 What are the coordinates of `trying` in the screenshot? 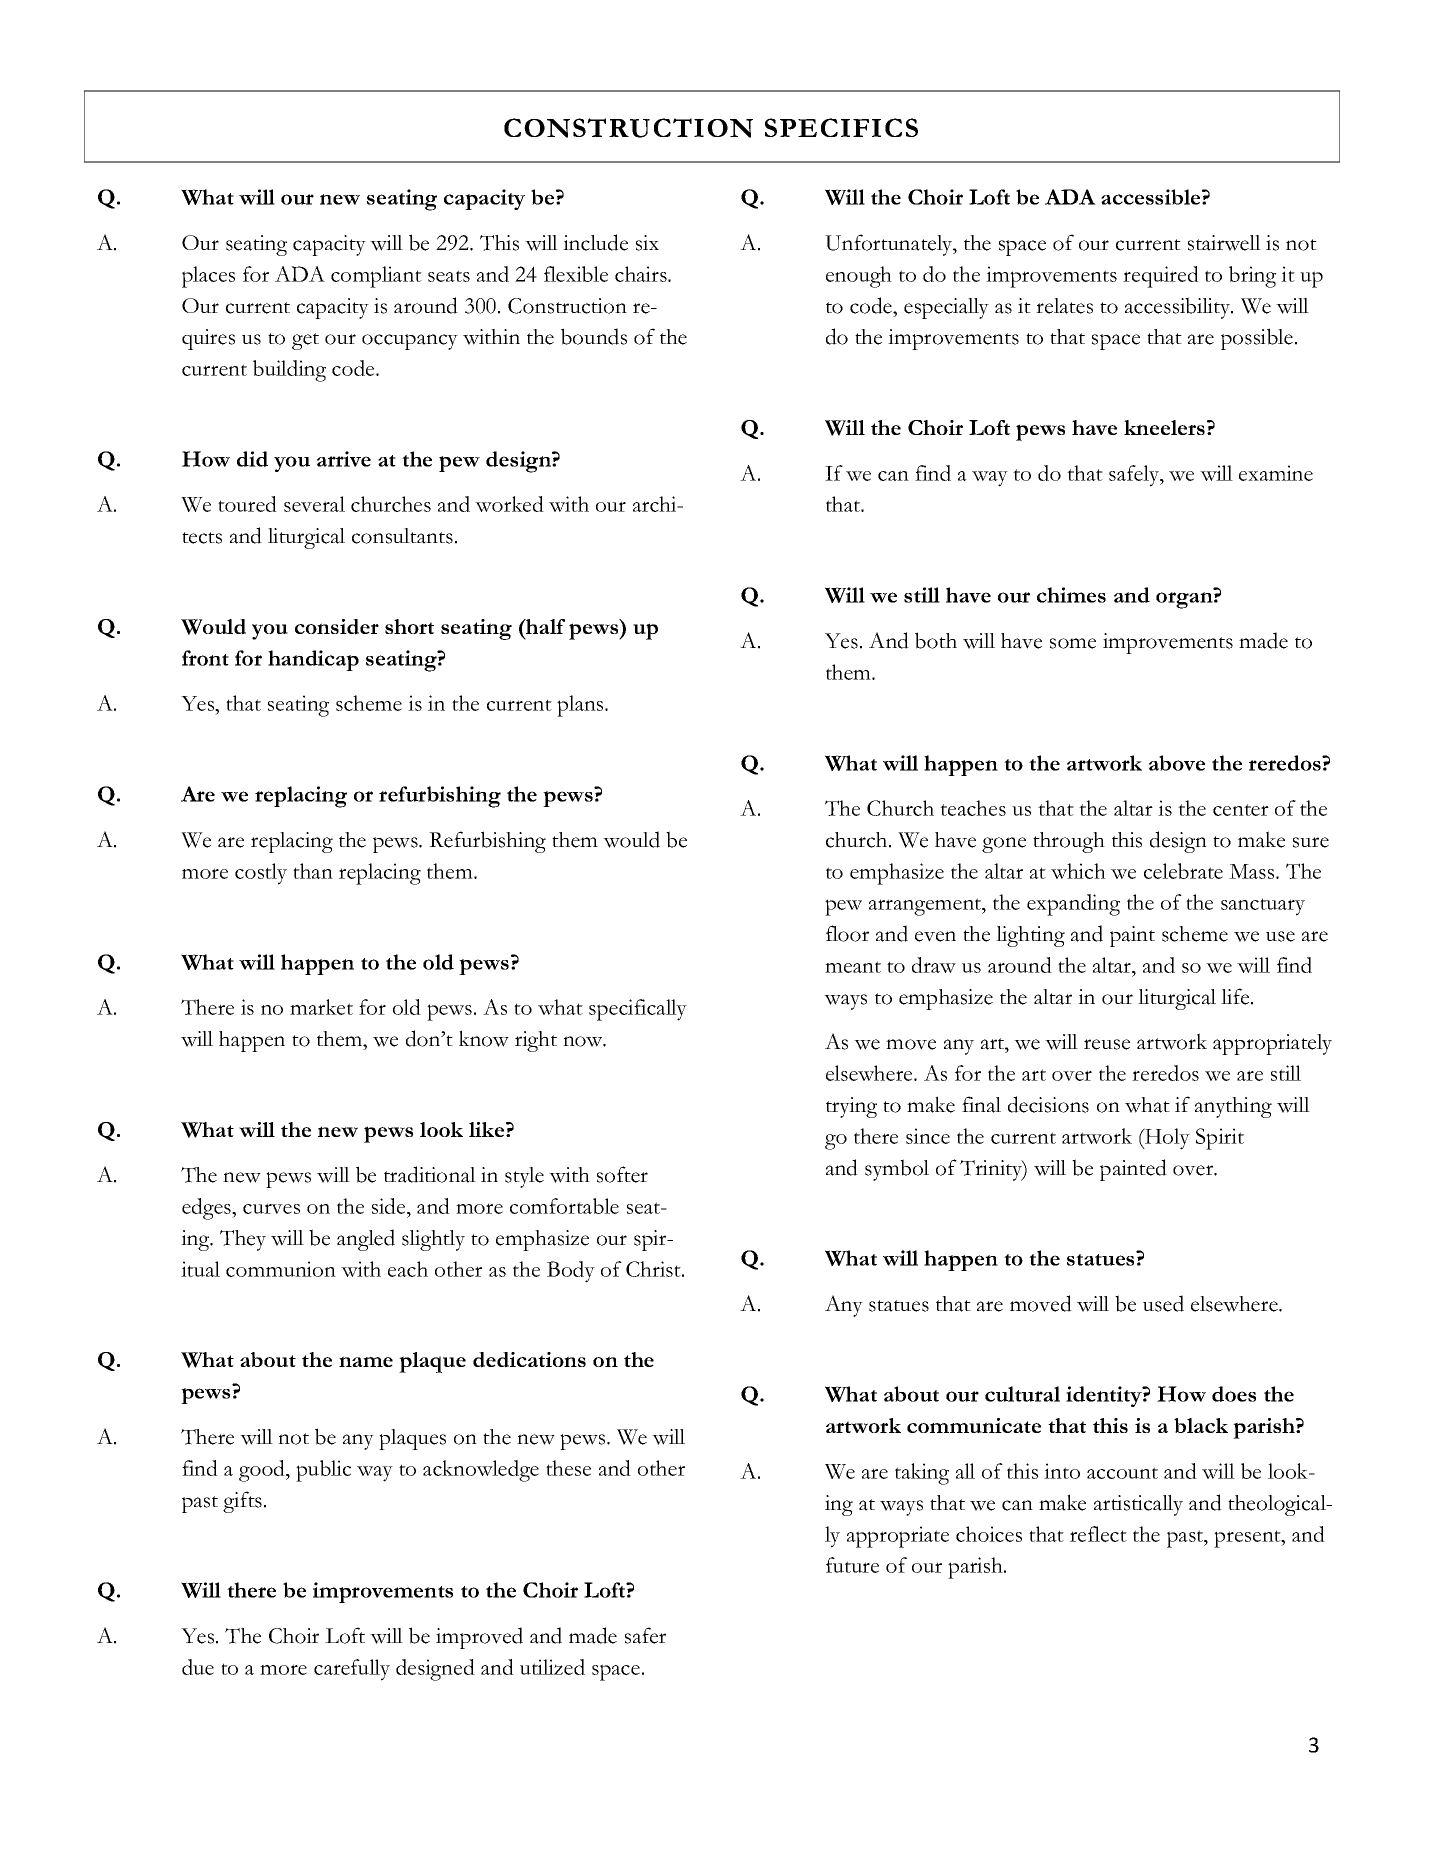 It's located at (851, 1107).
